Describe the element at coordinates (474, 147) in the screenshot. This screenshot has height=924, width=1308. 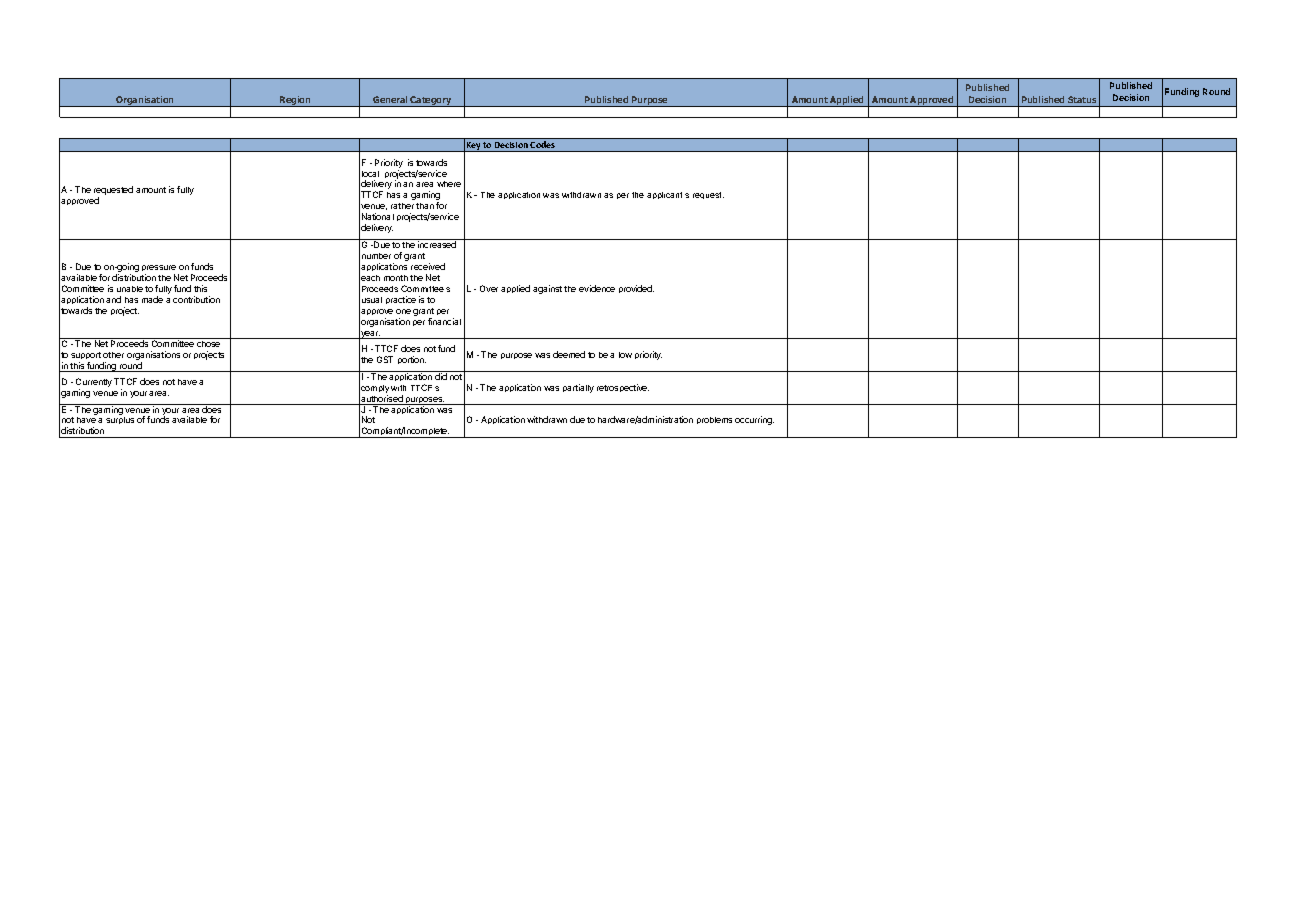
I see `Key` at that location.
